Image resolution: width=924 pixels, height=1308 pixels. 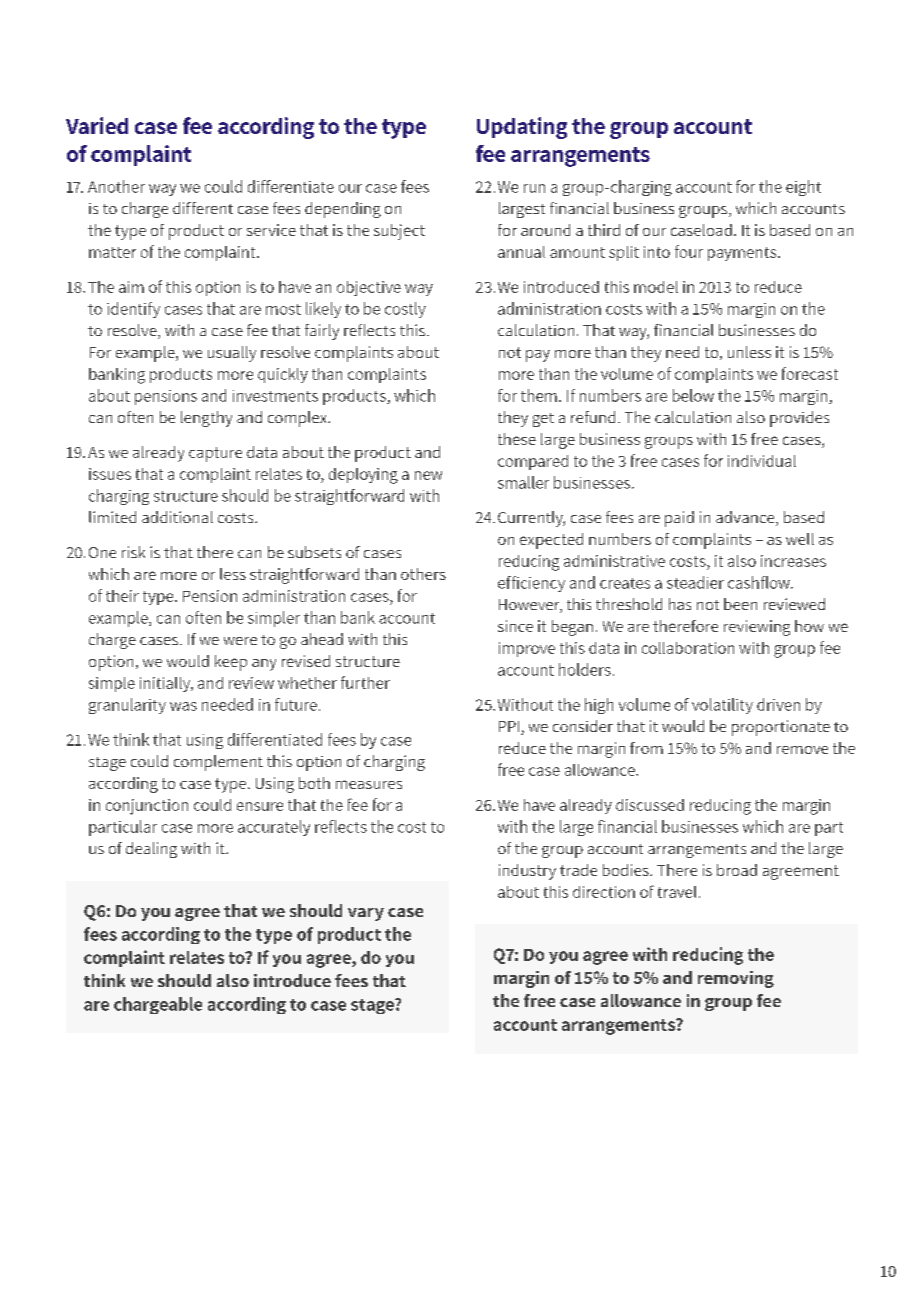 What do you see at coordinates (151, 850) in the screenshot?
I see `dealing` at bounding box center [151, 850].
